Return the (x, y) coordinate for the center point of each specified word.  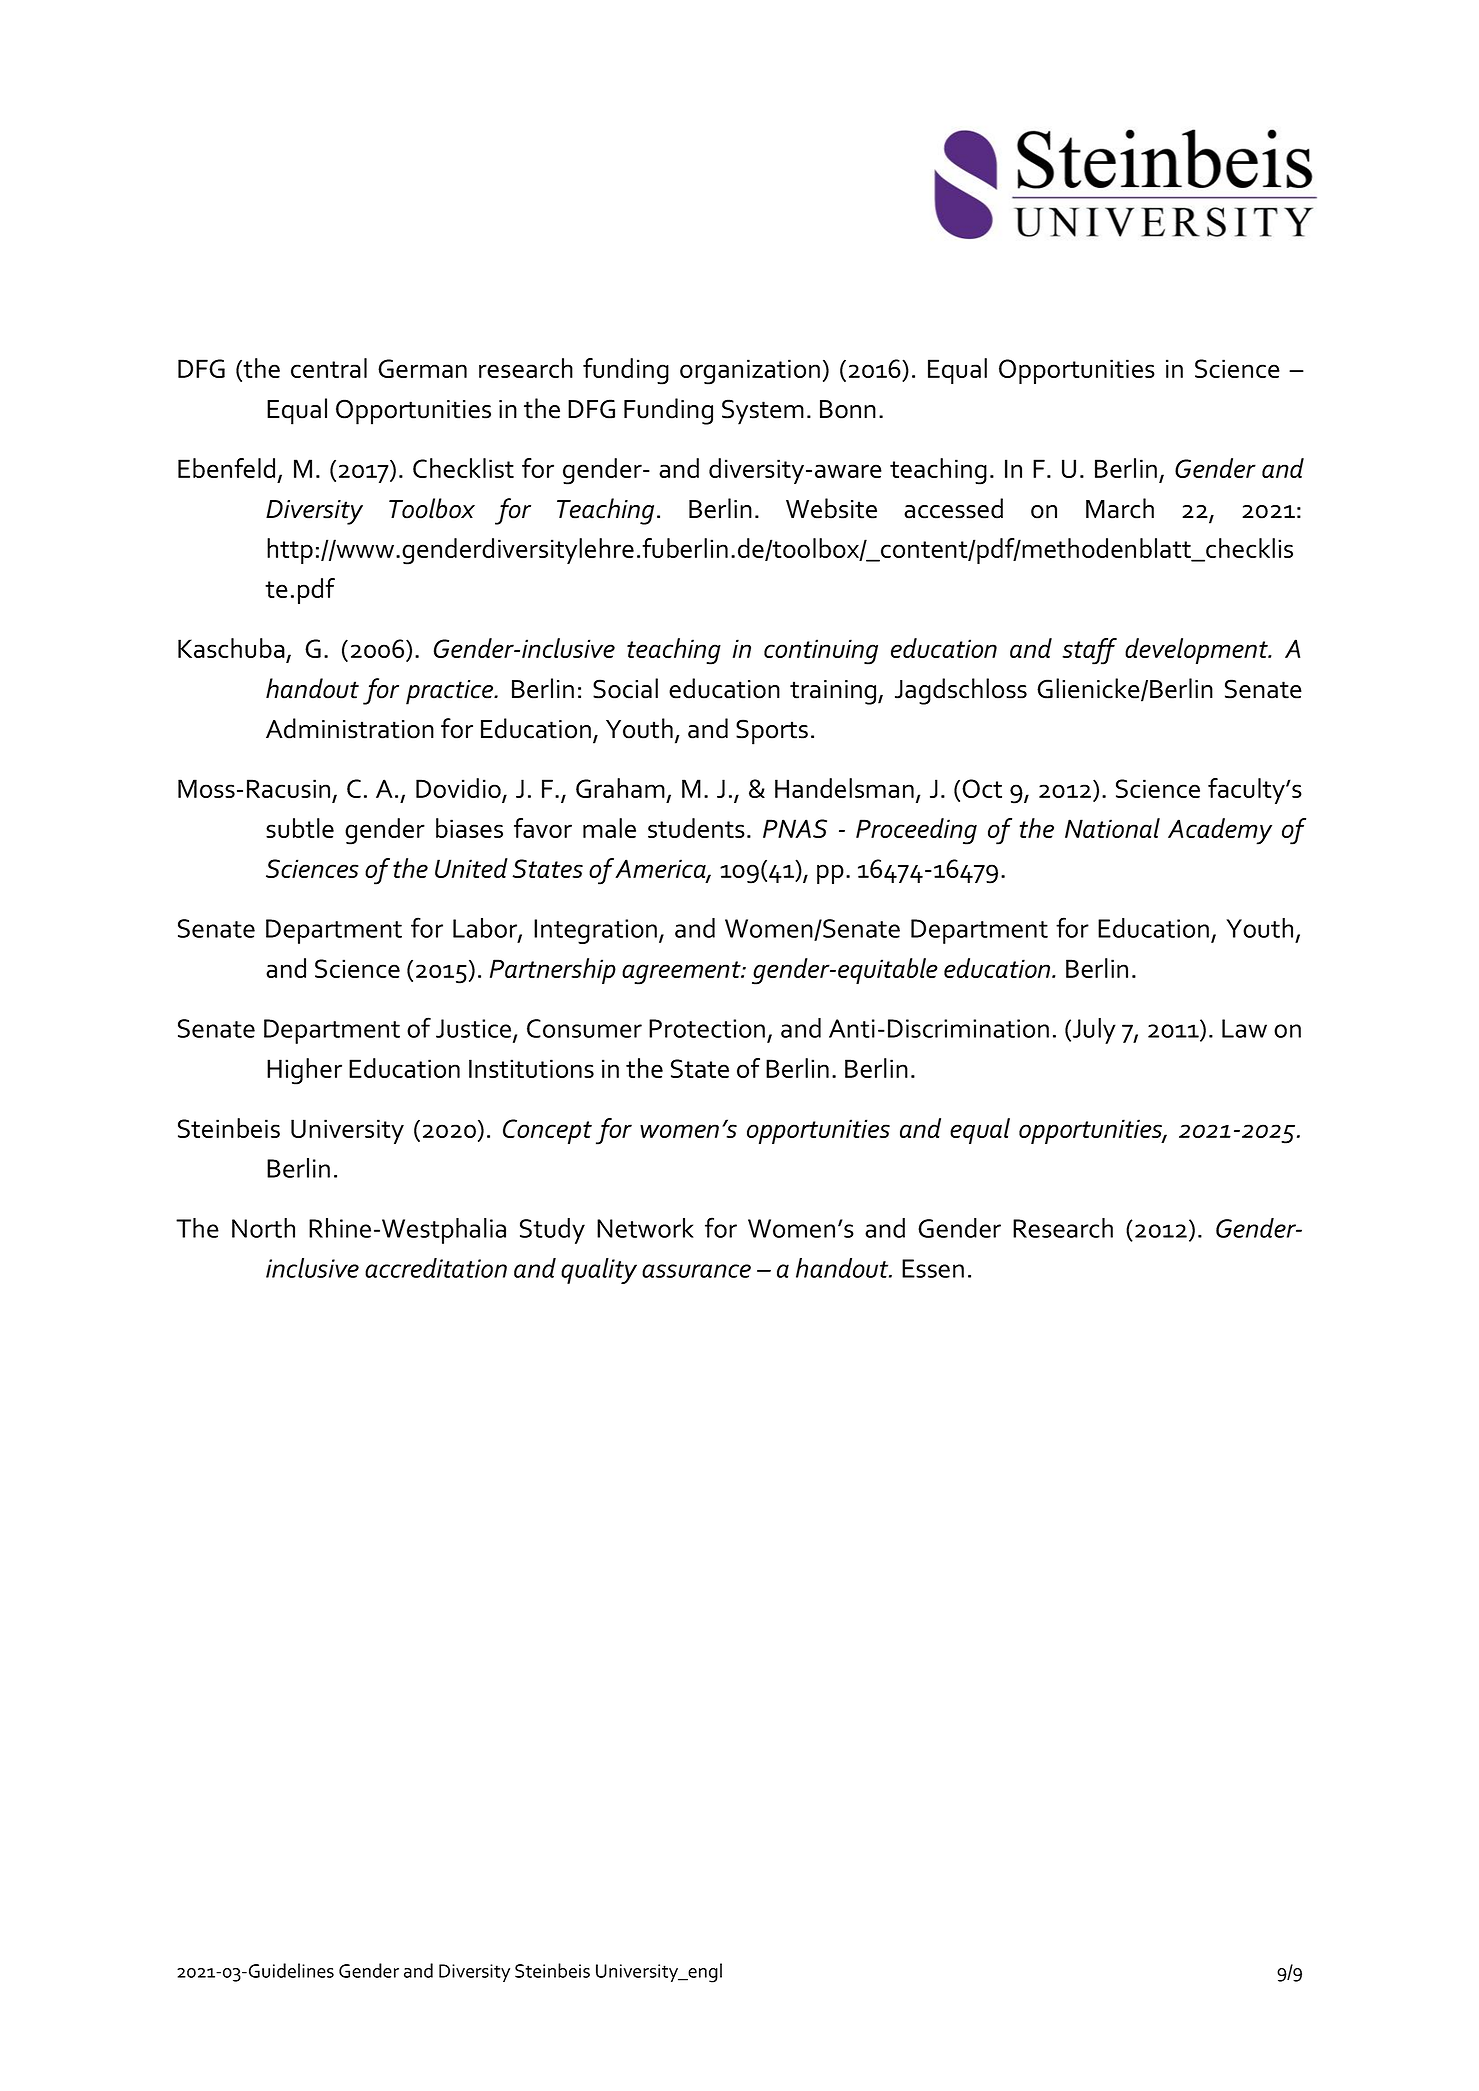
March (1120, 508)
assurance (696, 1271)
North (263, 1228)
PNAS (795, 828)
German (422, 368)
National (1112, 828)
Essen (933, 1268)
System (763, 412)
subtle (300, 828)
